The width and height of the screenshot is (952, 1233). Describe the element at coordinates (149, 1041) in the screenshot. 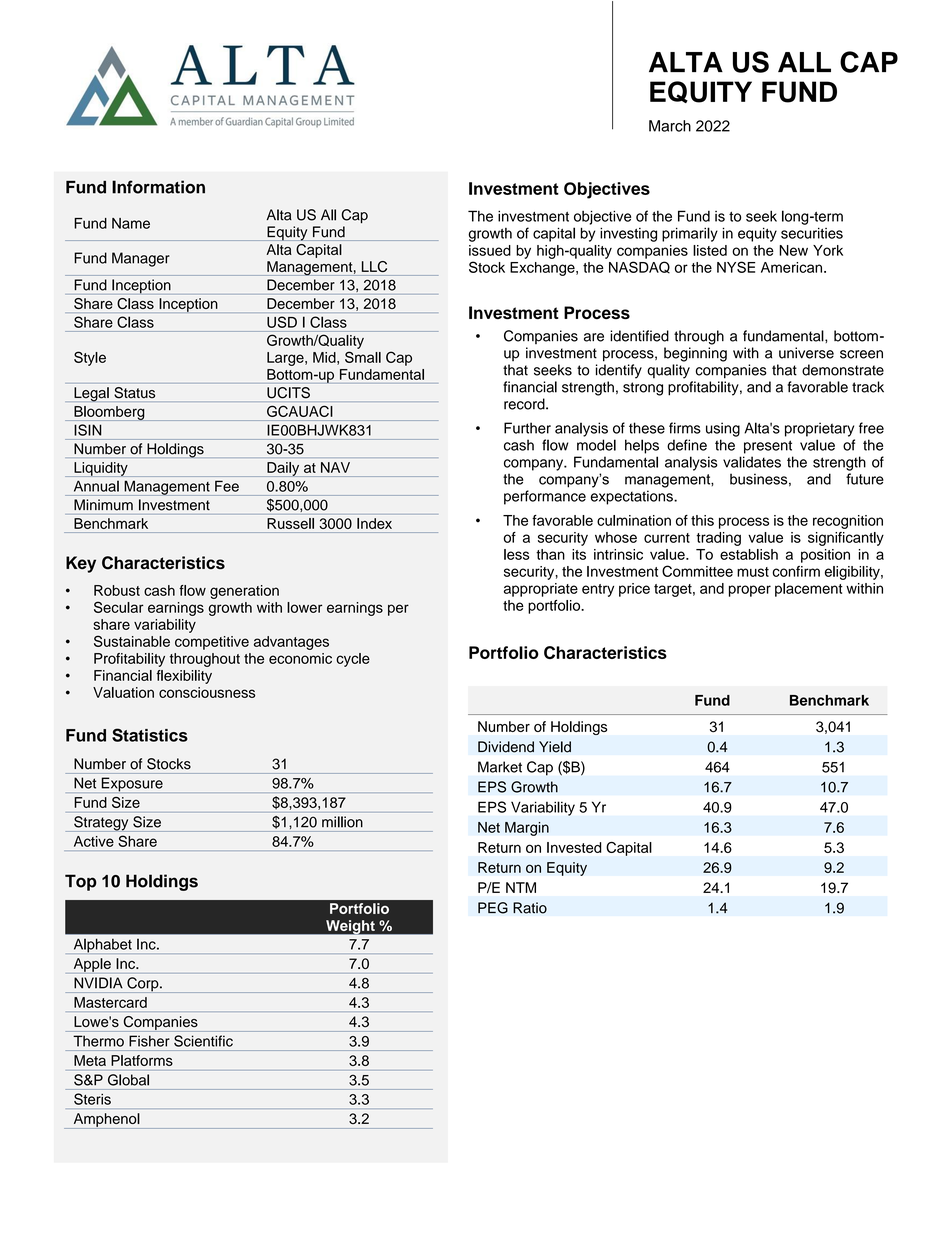

I see `Fisher` at that location.
